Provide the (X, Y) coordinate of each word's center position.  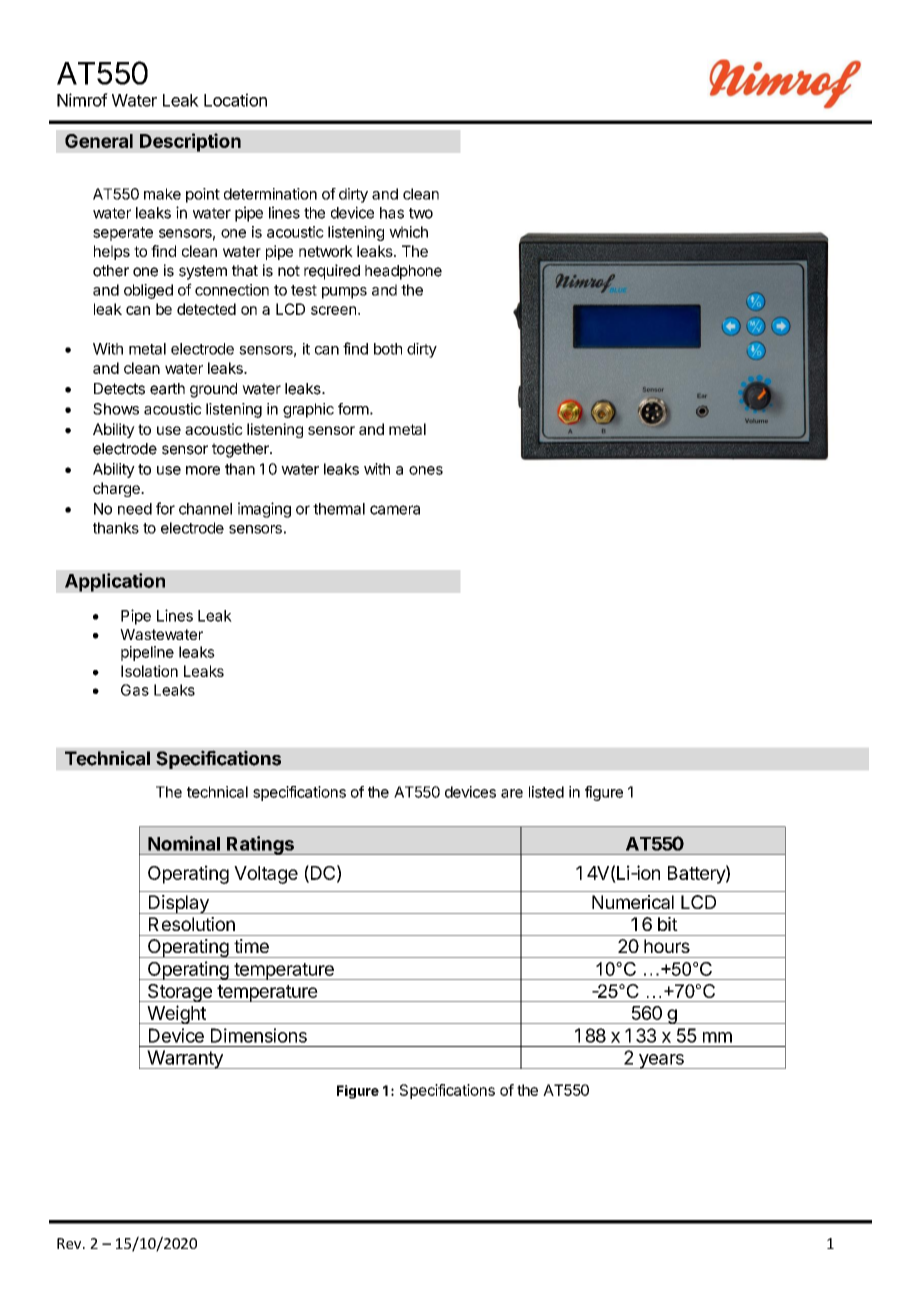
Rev (70, 1243)
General (99, 141)
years (661, 1061)
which (408, 232)
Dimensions (259, 1035)
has (392, 213)
